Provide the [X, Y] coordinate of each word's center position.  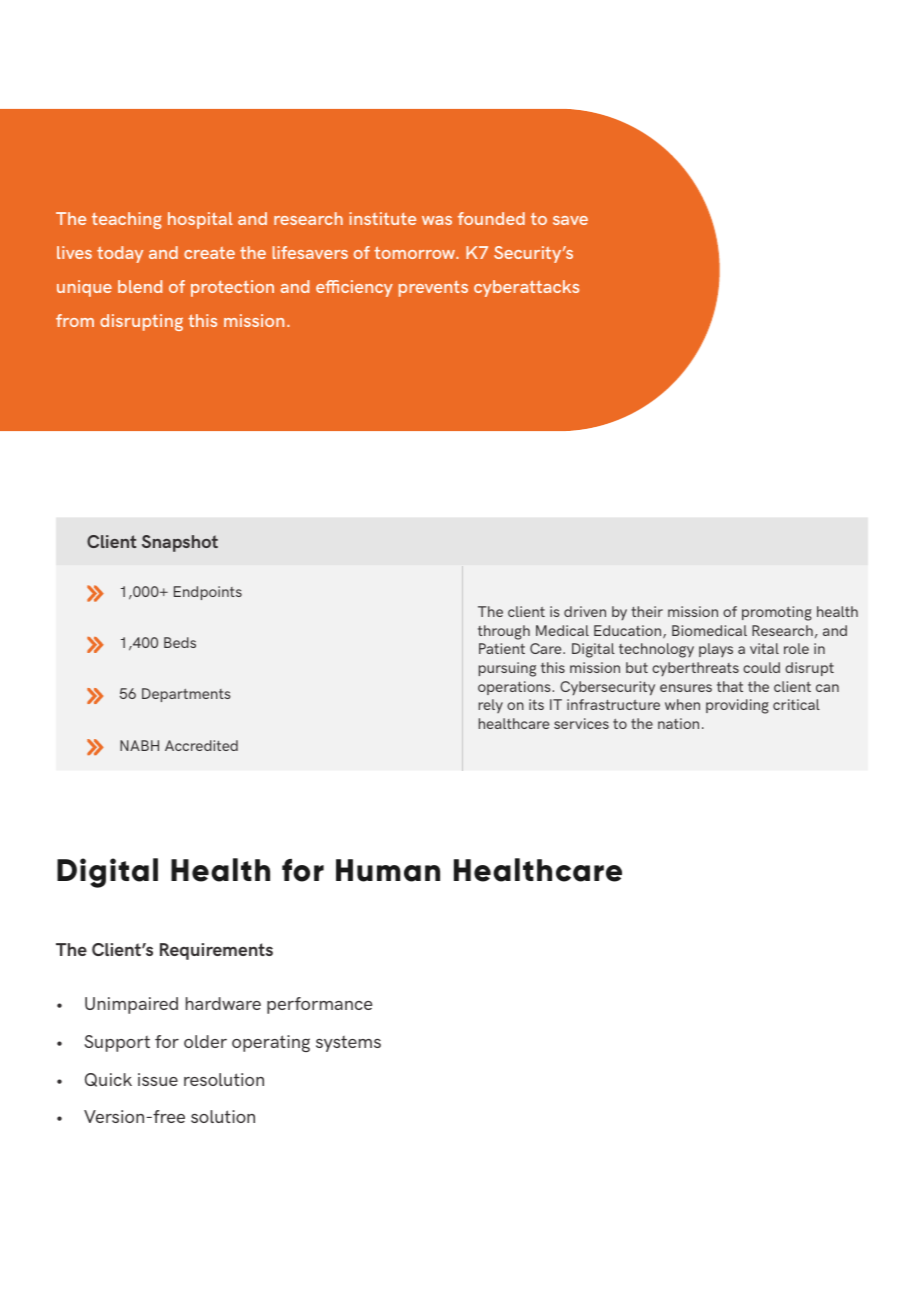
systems [348, 1044]
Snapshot [180, 543]
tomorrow [416, 252]
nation [678, 723]
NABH [139, 745]
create [209, 252]
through [504, 632]
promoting [777, 613]
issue [158, 1079]
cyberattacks [526, 288]
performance [319, 1005]
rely [491, 706]
